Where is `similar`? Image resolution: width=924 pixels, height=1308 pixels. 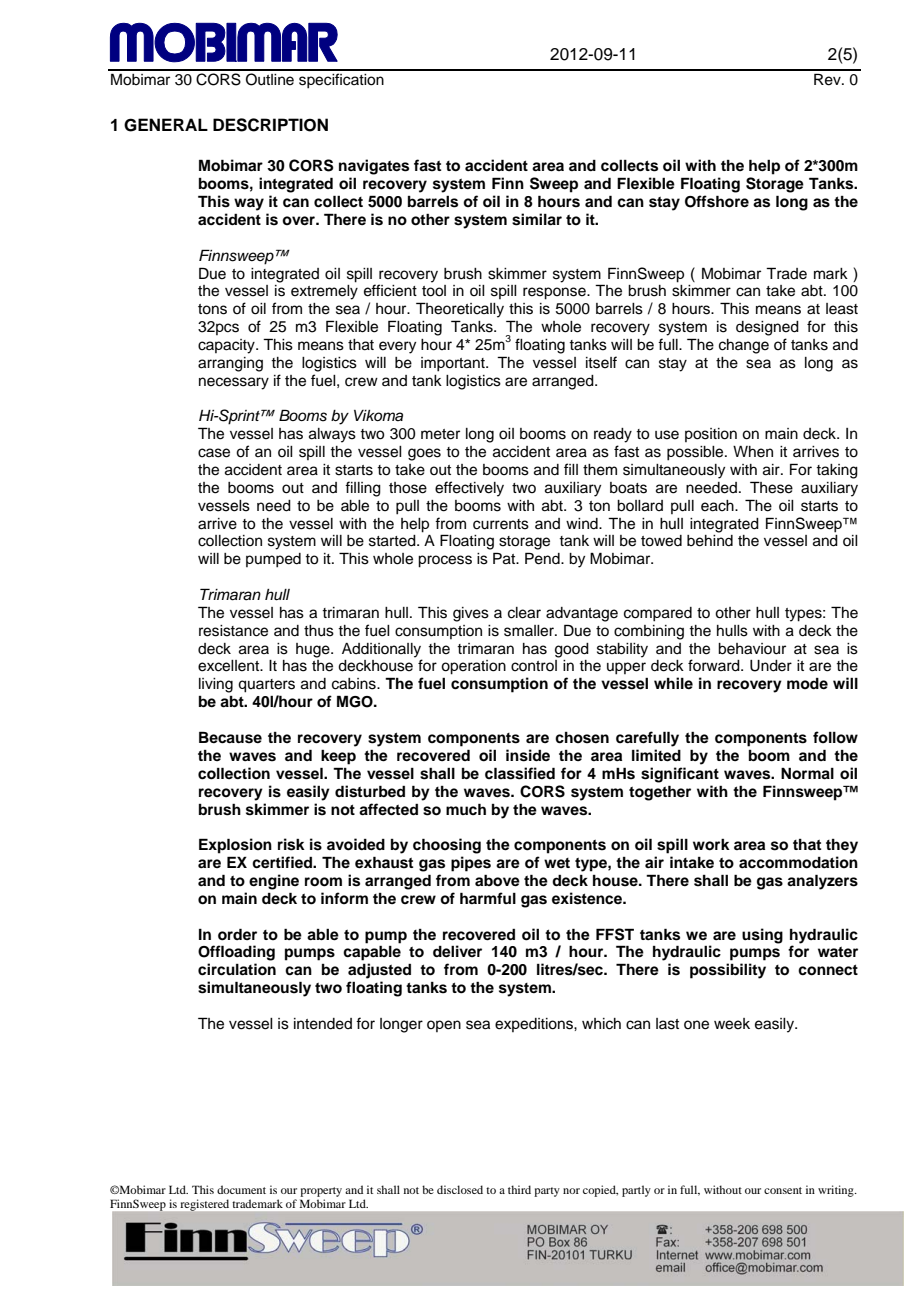
similar is located at coordinates (537, 219).
